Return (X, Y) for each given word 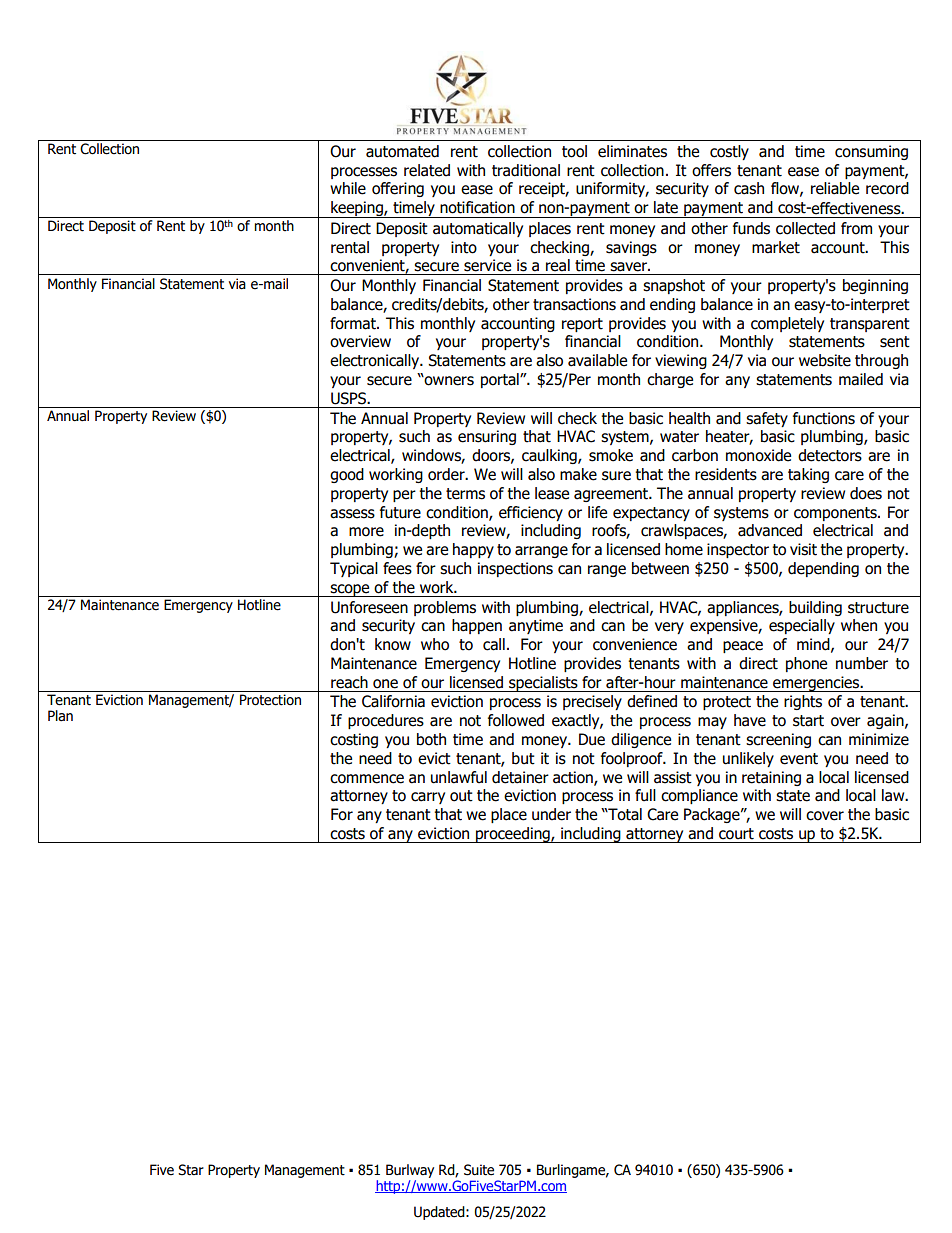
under (551, 814)
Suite (479, 1170)
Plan (60, 716)
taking (808, 475)
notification (477, 207)
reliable (835, 188)
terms (465, 494)
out (461, 796)
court (736, 834)
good (347, 475)
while (348, 188)
